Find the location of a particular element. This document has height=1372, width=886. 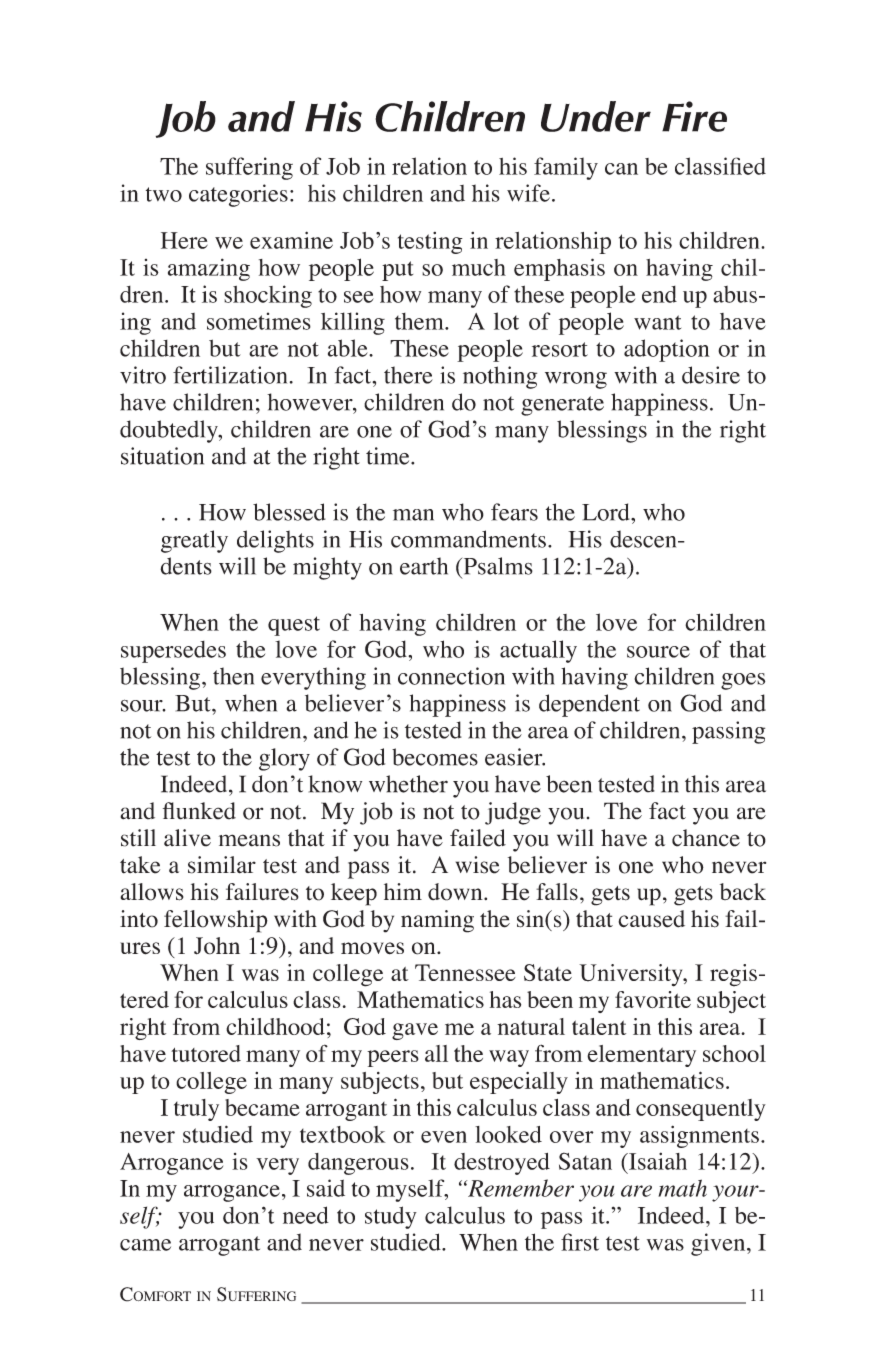

wife is located at coordinates (528, 193).
